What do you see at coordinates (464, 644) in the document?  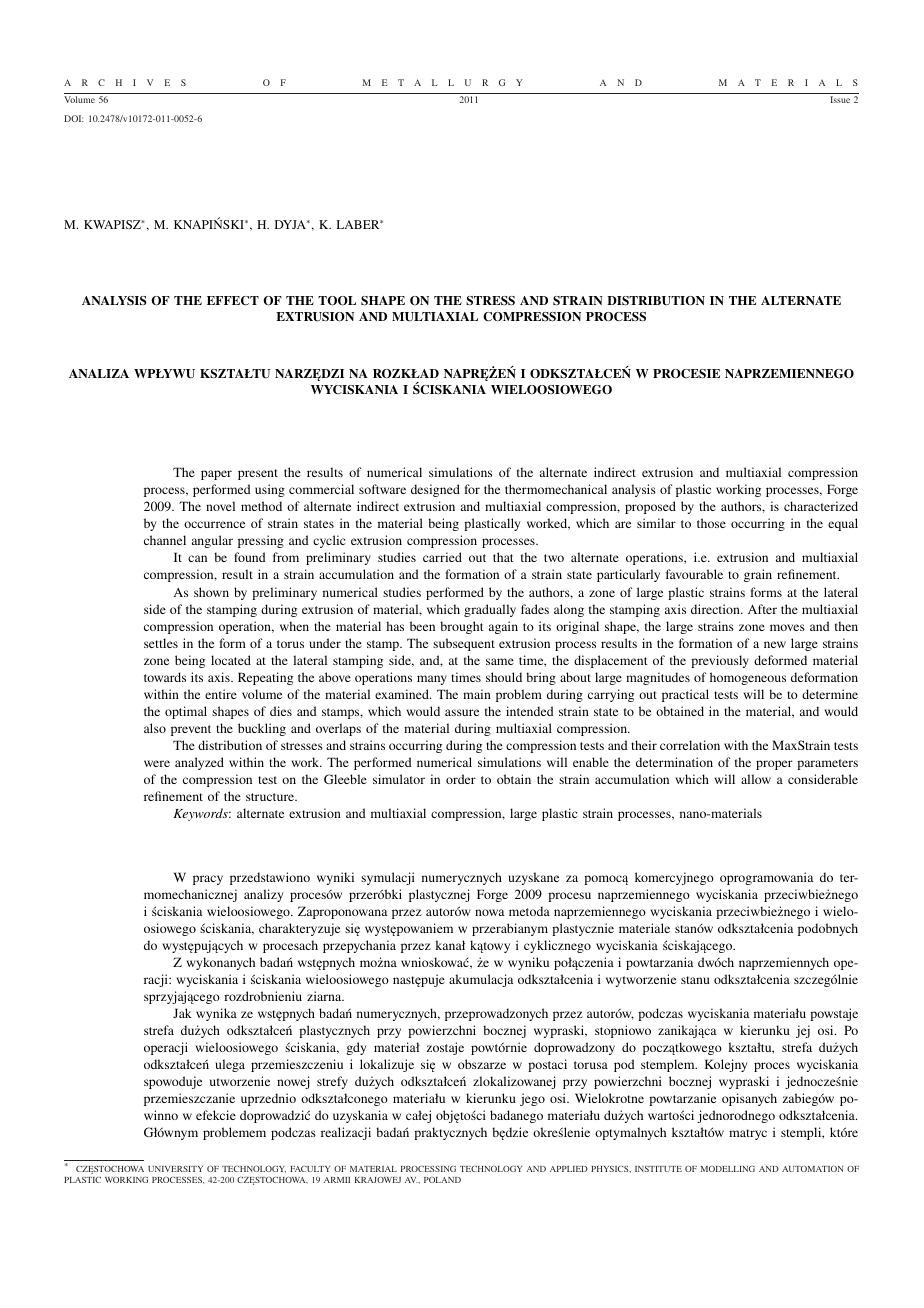 I see `subsequent` at bounding box center [464, 644].
